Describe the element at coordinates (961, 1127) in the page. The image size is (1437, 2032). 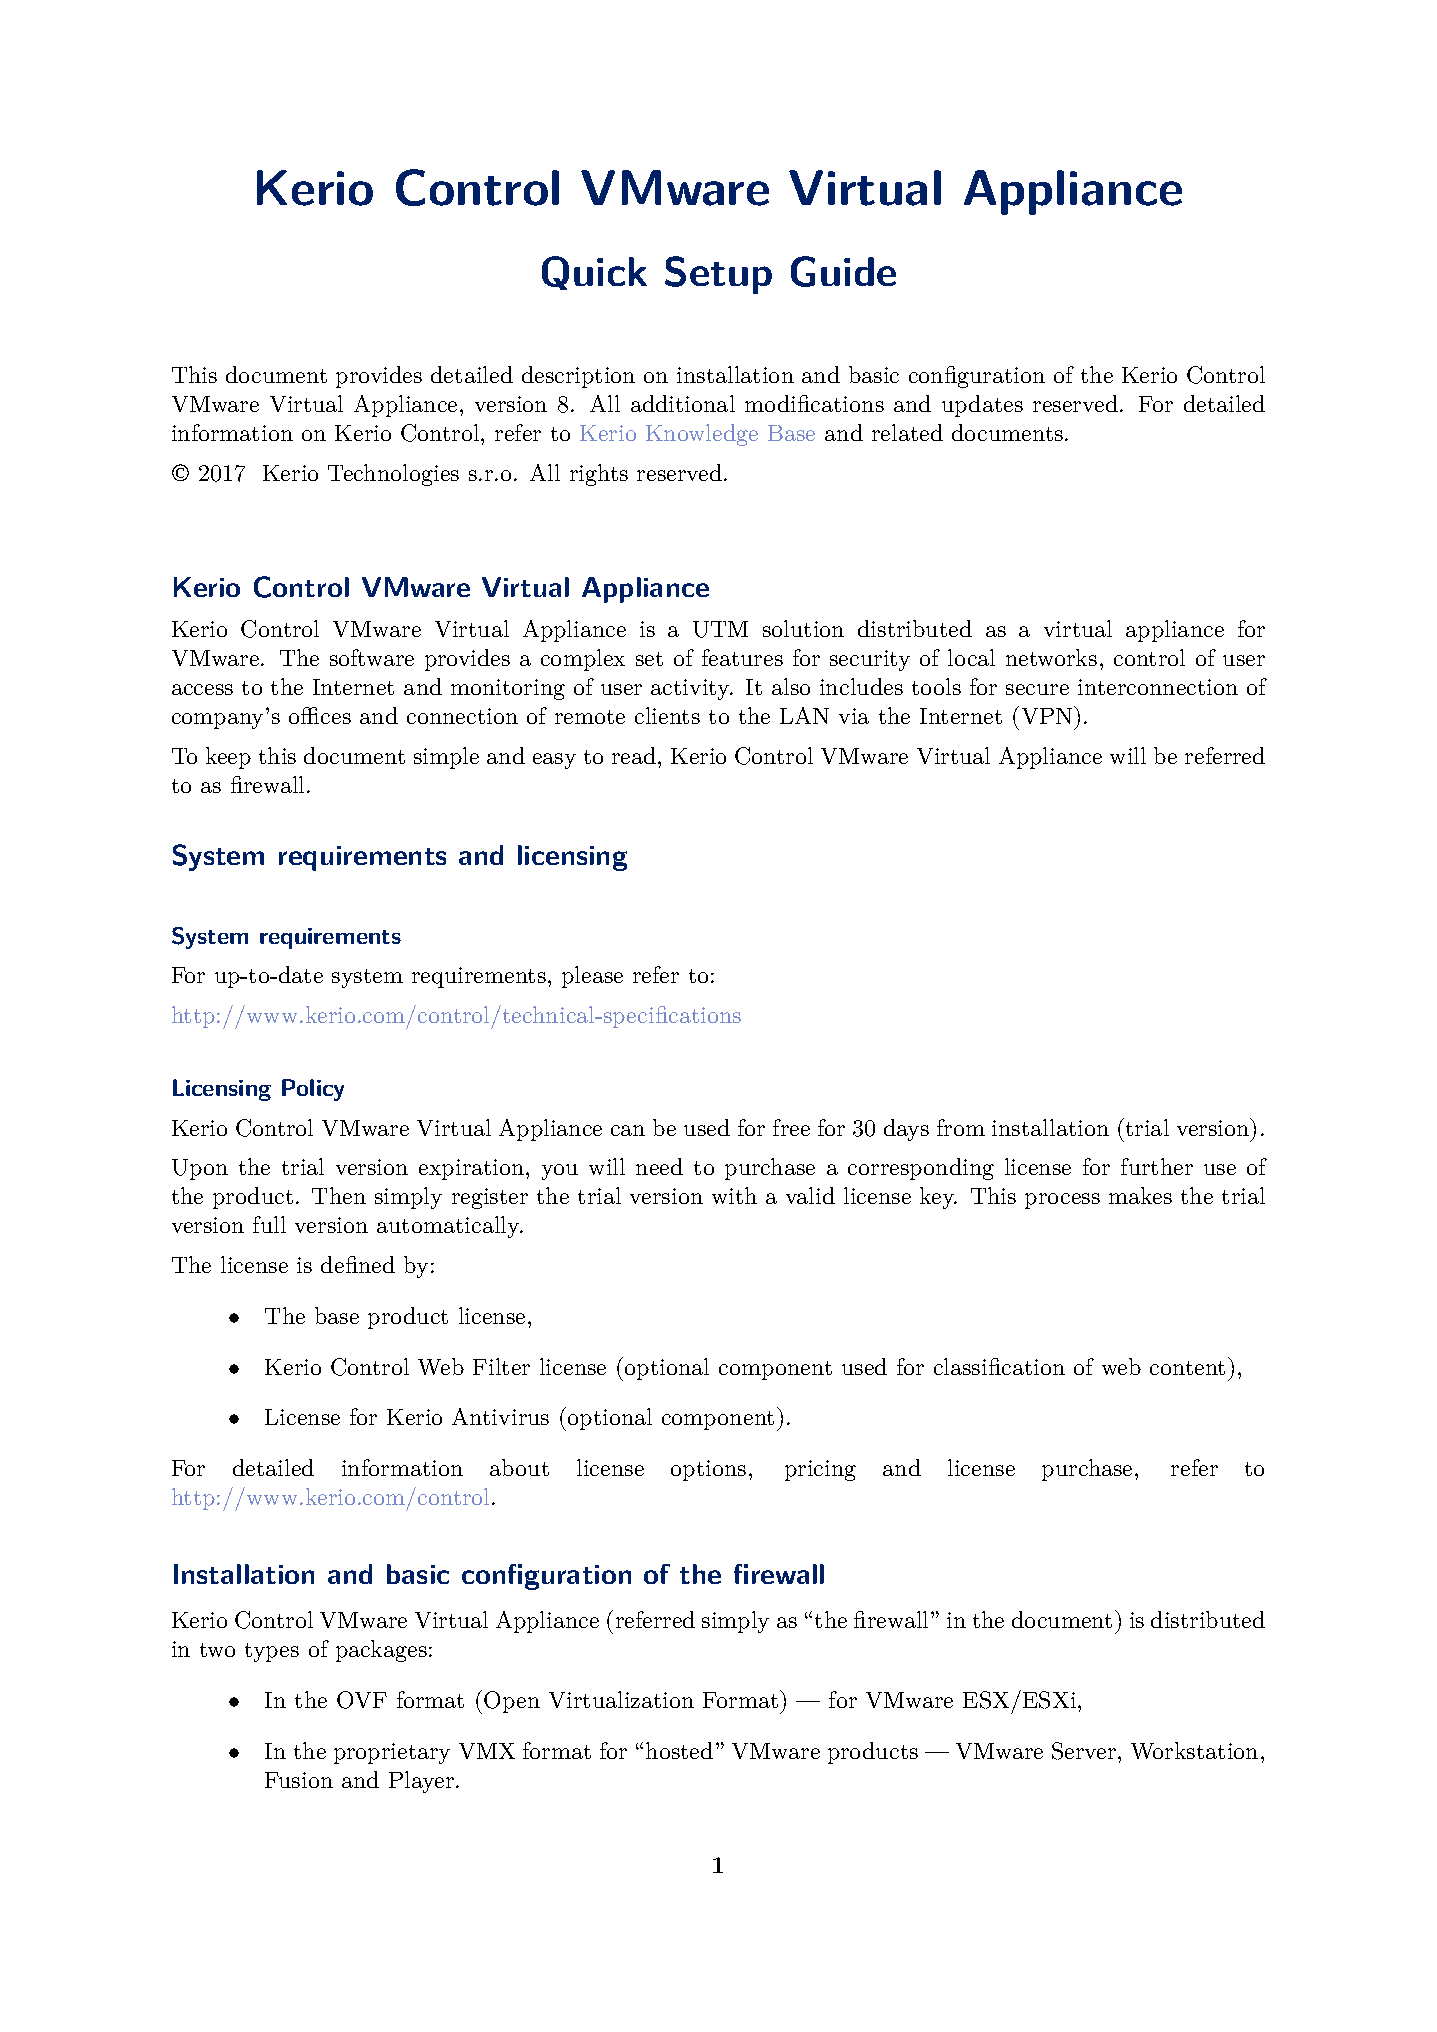
I see `from` at that location.
